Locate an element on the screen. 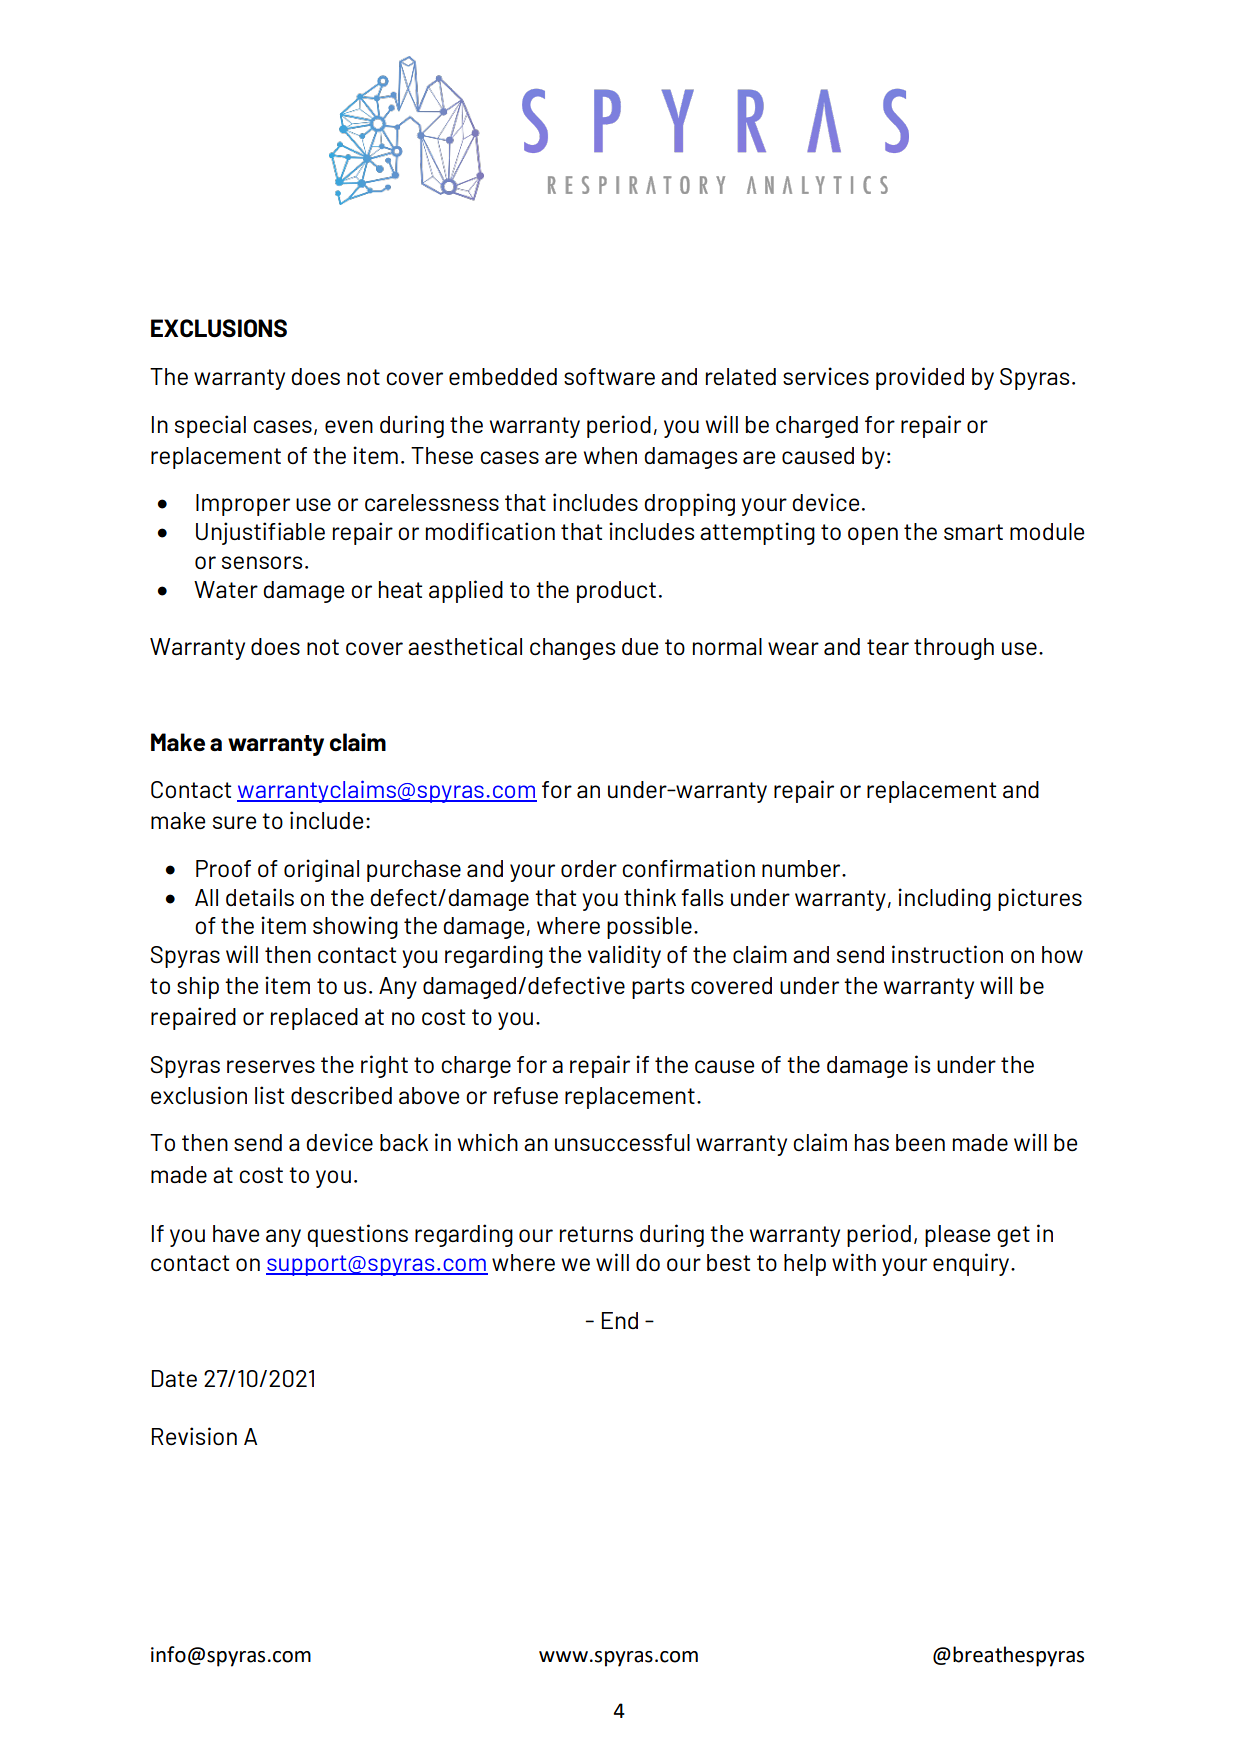  special is located at coordinates (210, 426).
